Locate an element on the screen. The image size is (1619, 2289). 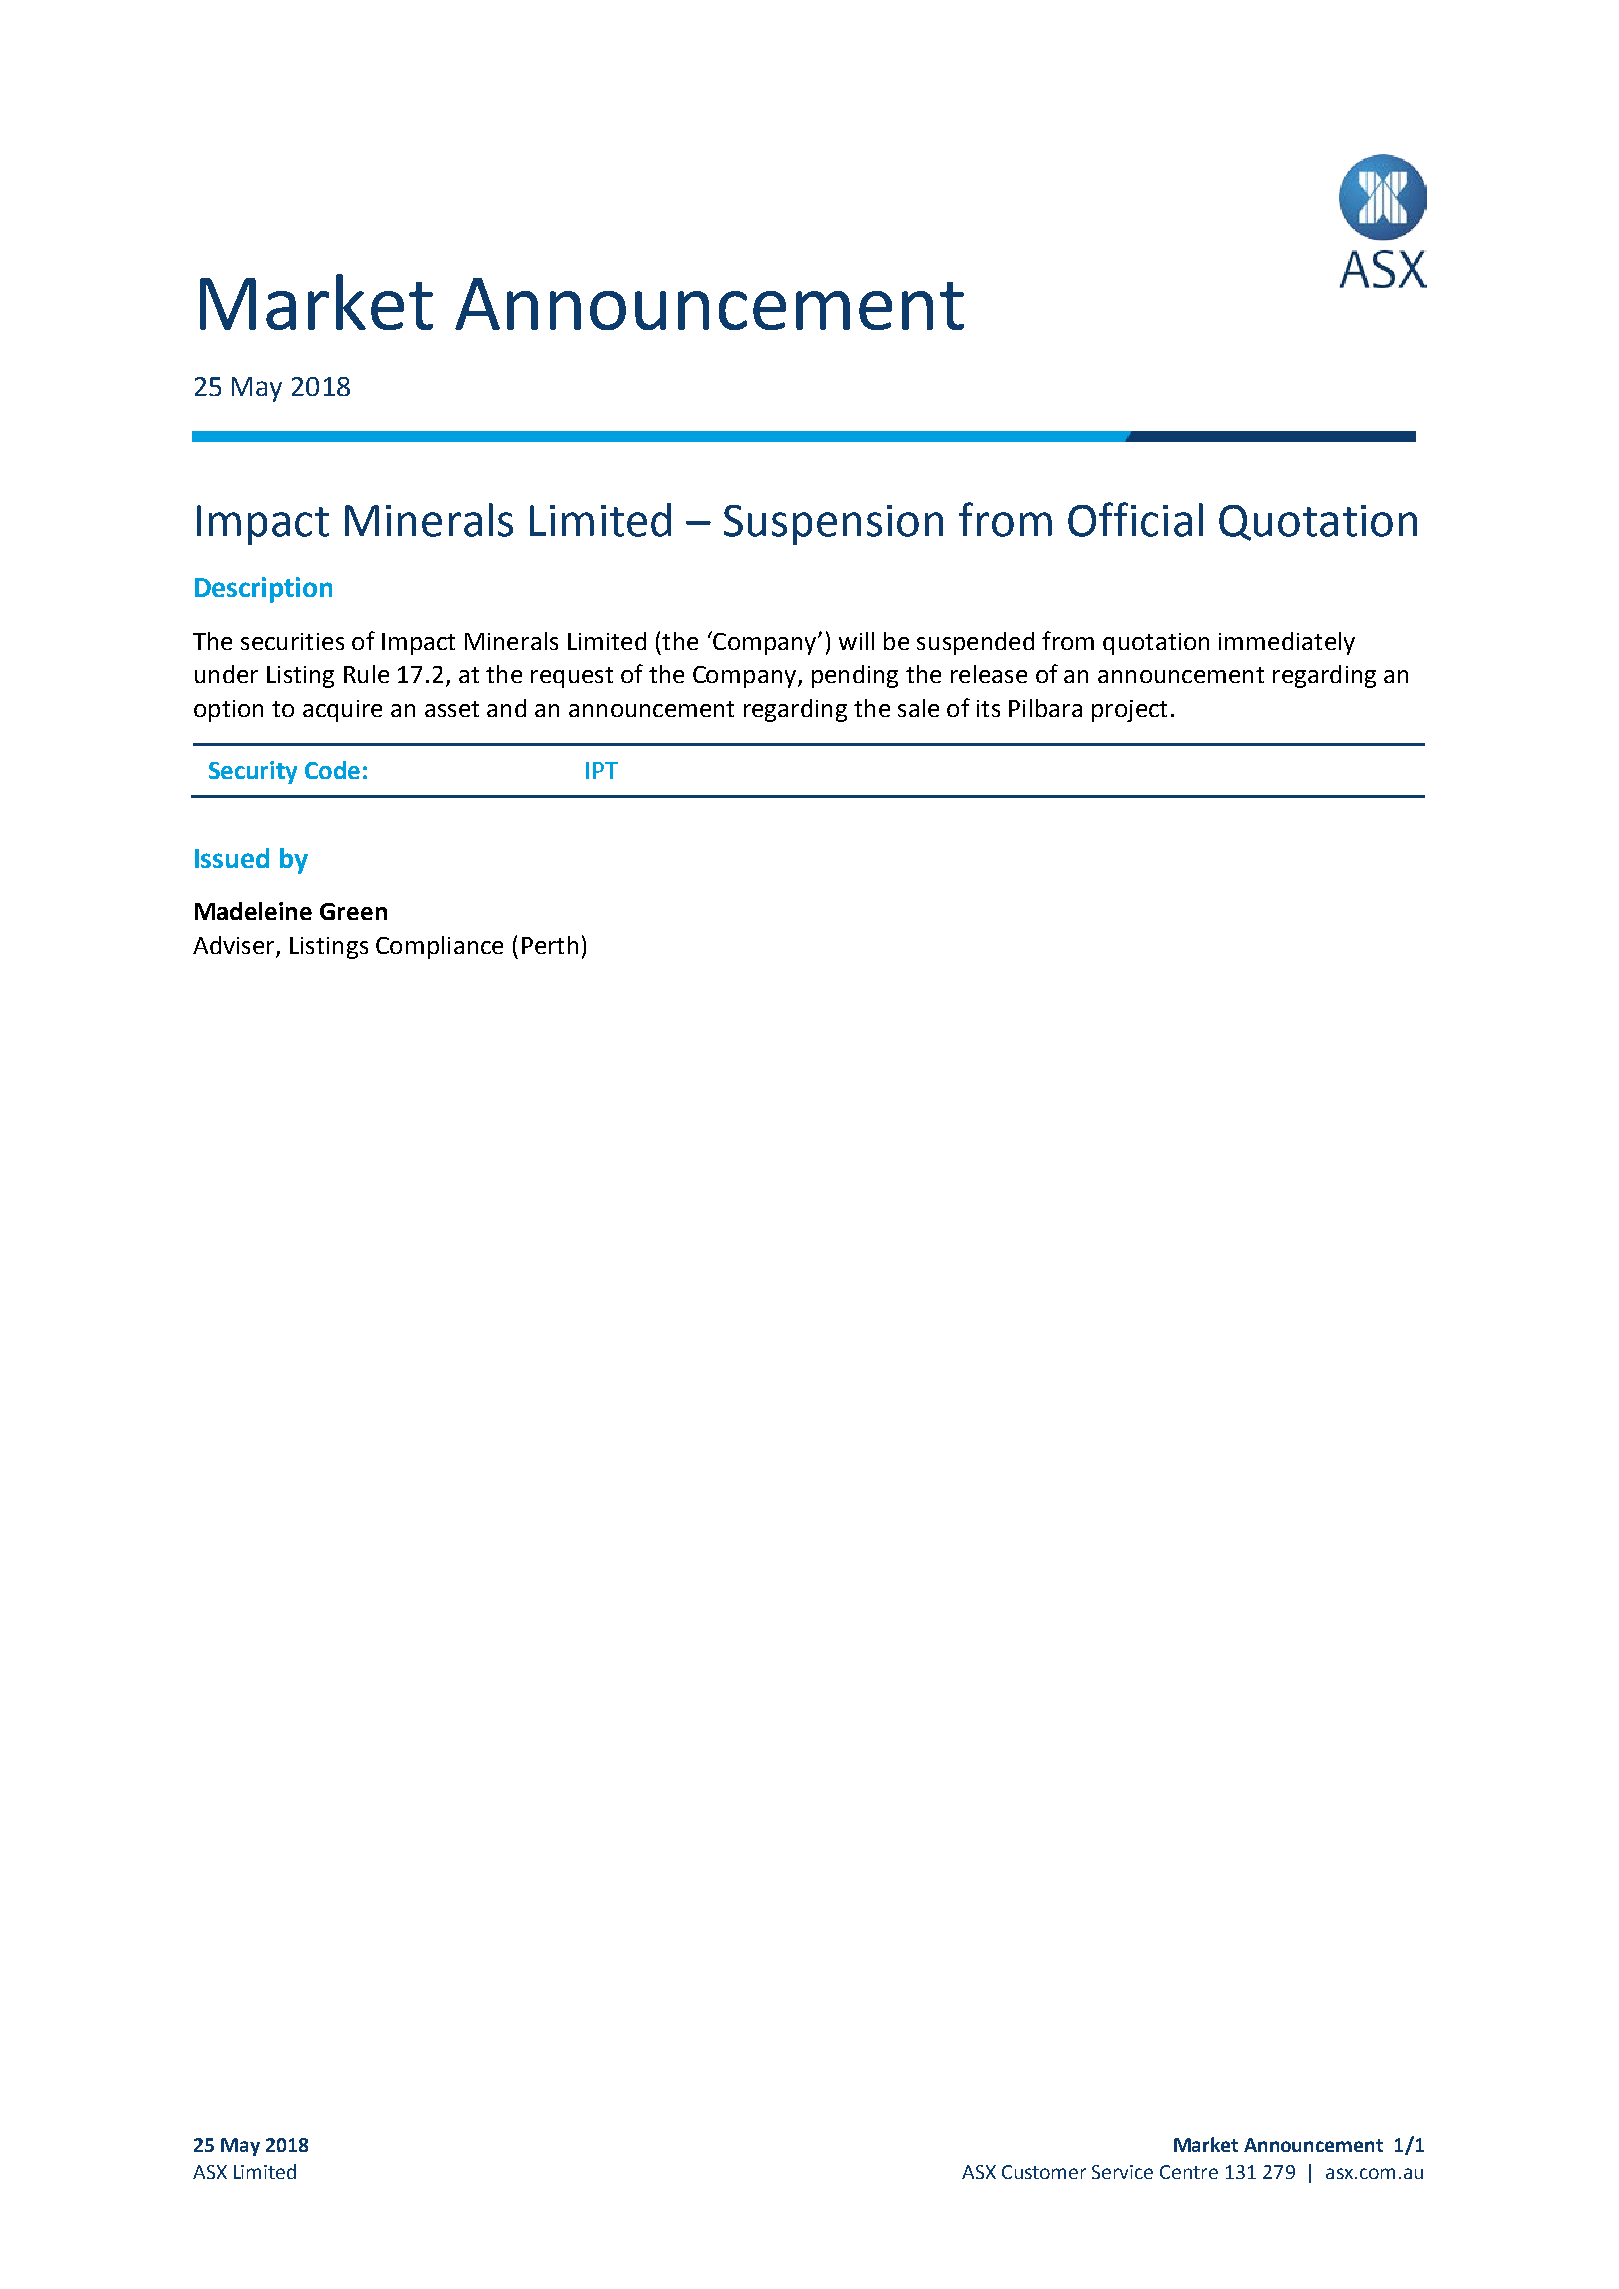
Green is located at coordinates (353, 911).
